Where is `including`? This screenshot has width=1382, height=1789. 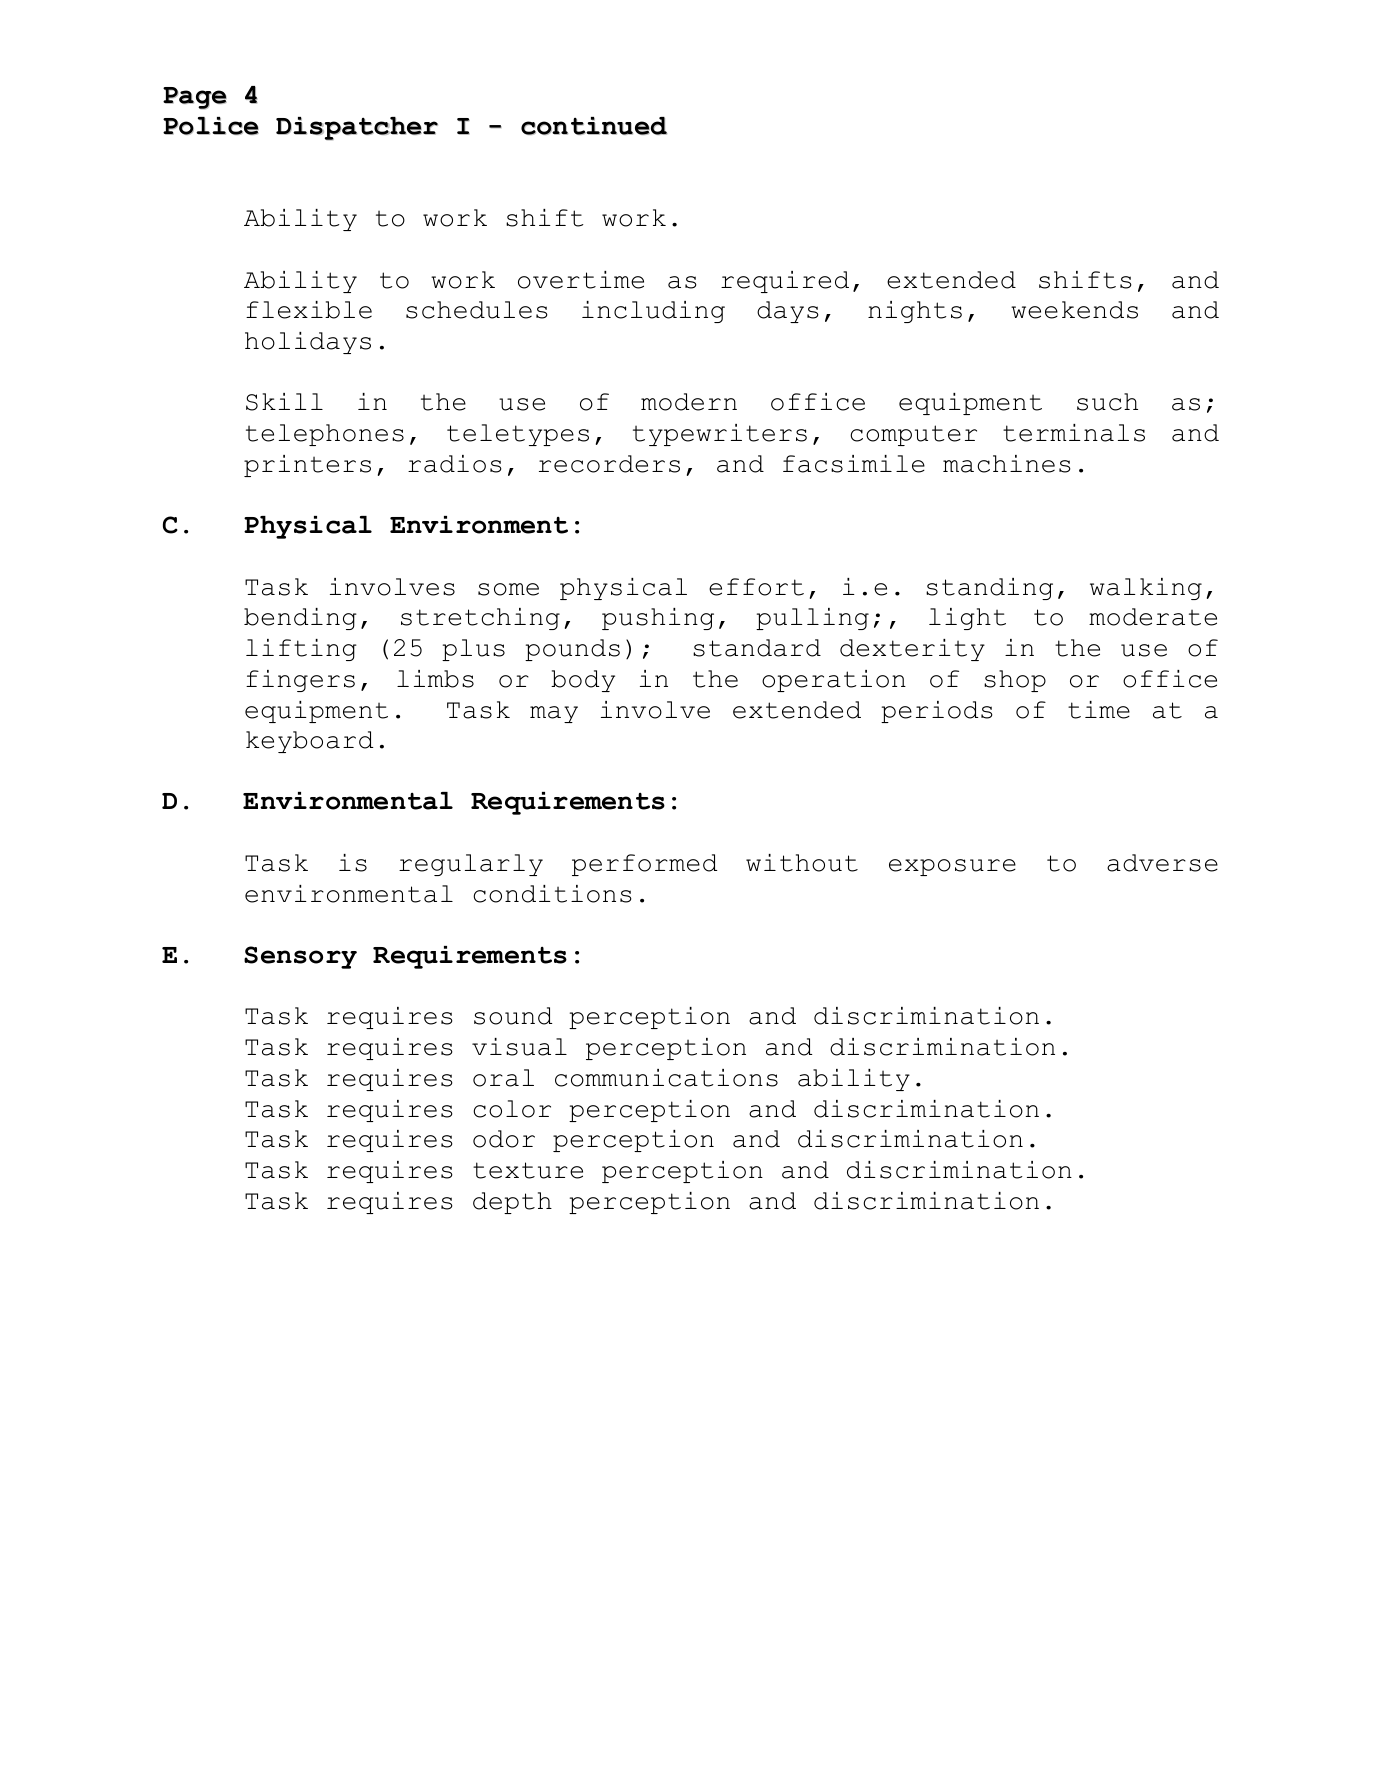 including is located at coordinates (653, 312).
